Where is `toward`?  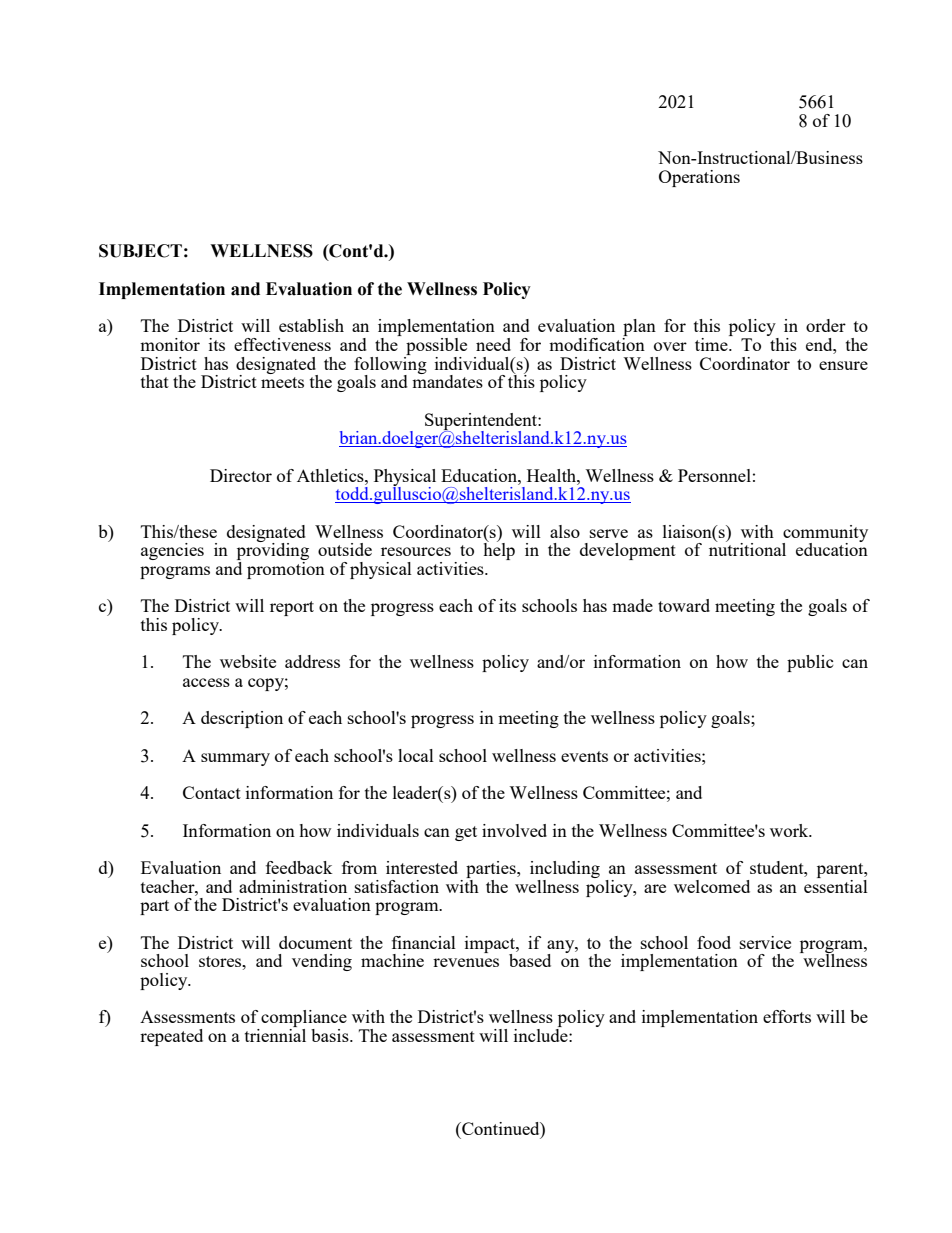
toward is located at coordinates (684, 605).
